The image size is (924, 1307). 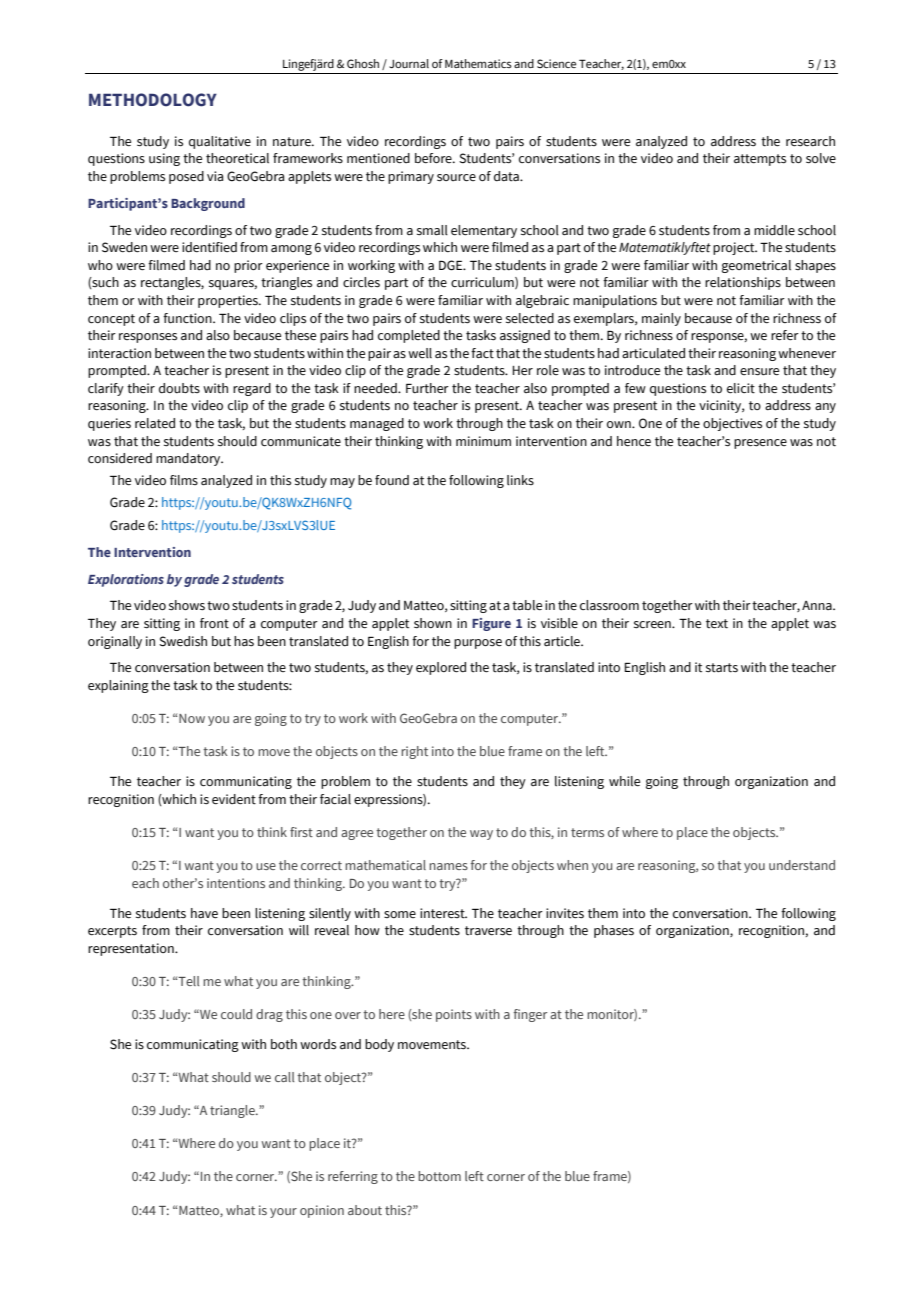 I want to click on have, so click(x=204, y=913).
